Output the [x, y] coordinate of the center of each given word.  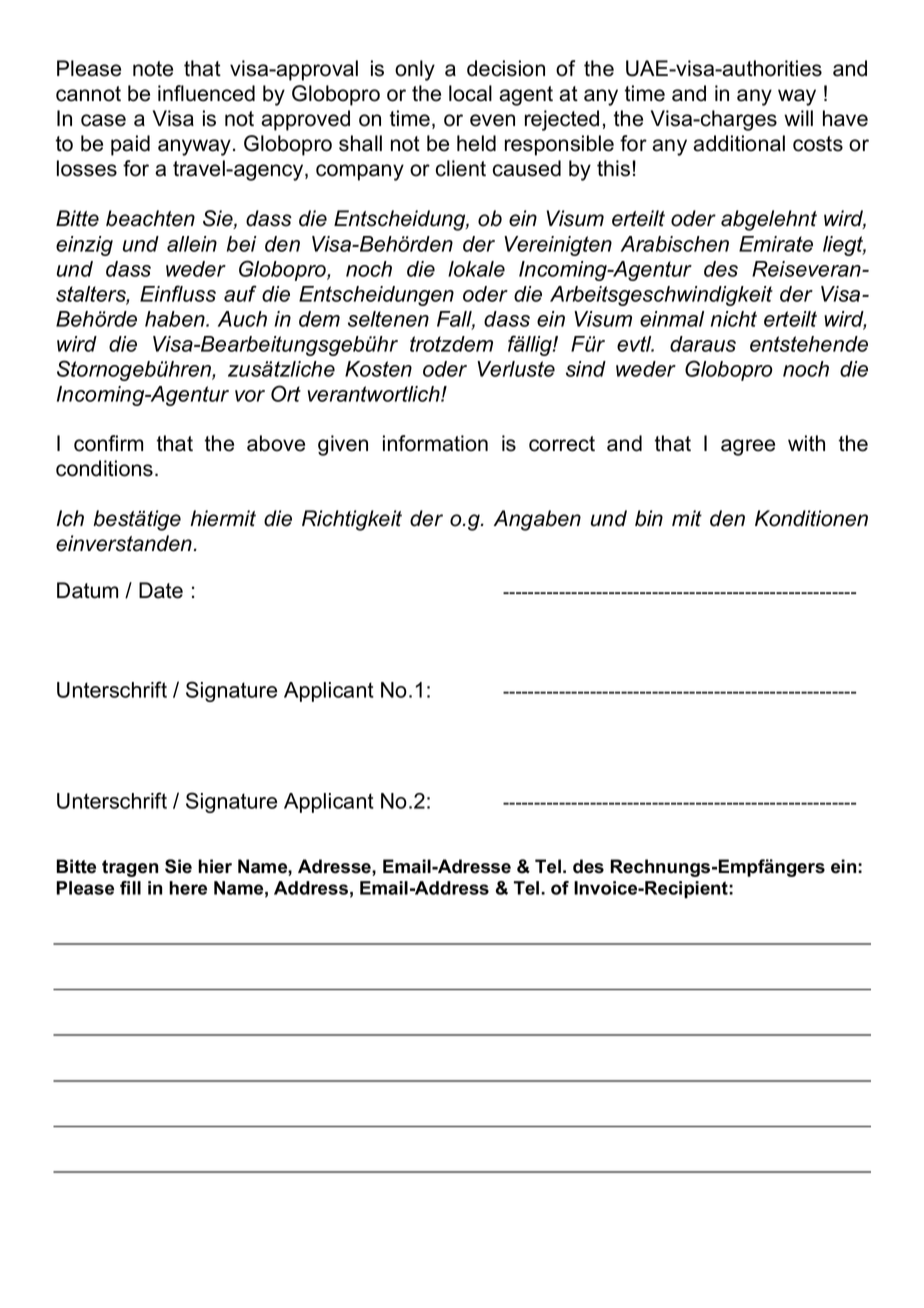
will [798, 118]
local [470, 93]
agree [748, 447]
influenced [206, 93]
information [435, 443]
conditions [104, 468]
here [188, 888]
